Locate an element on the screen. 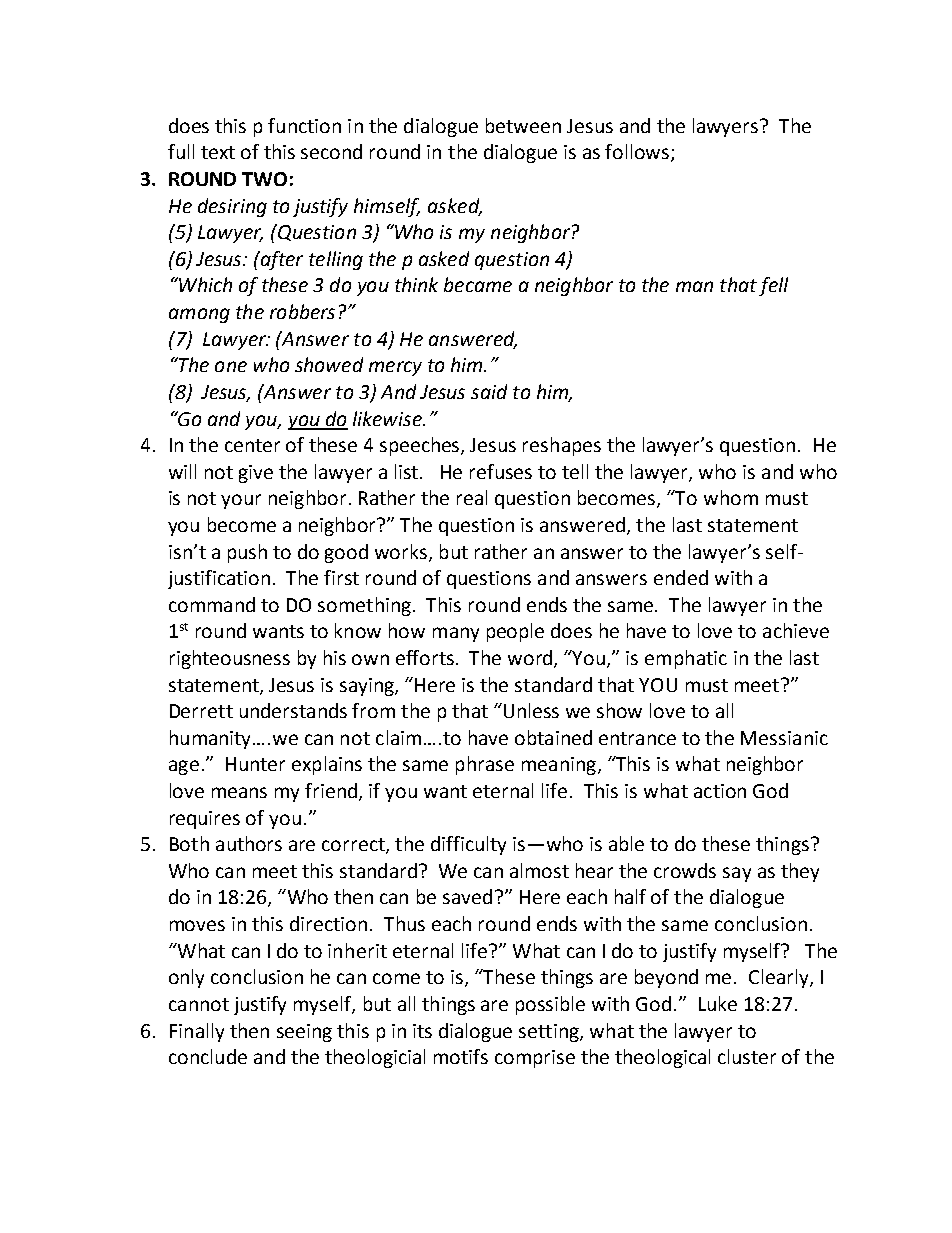 The width and height of the screenshot is (952, 1233). whom is located at coordinates (731, 497).
